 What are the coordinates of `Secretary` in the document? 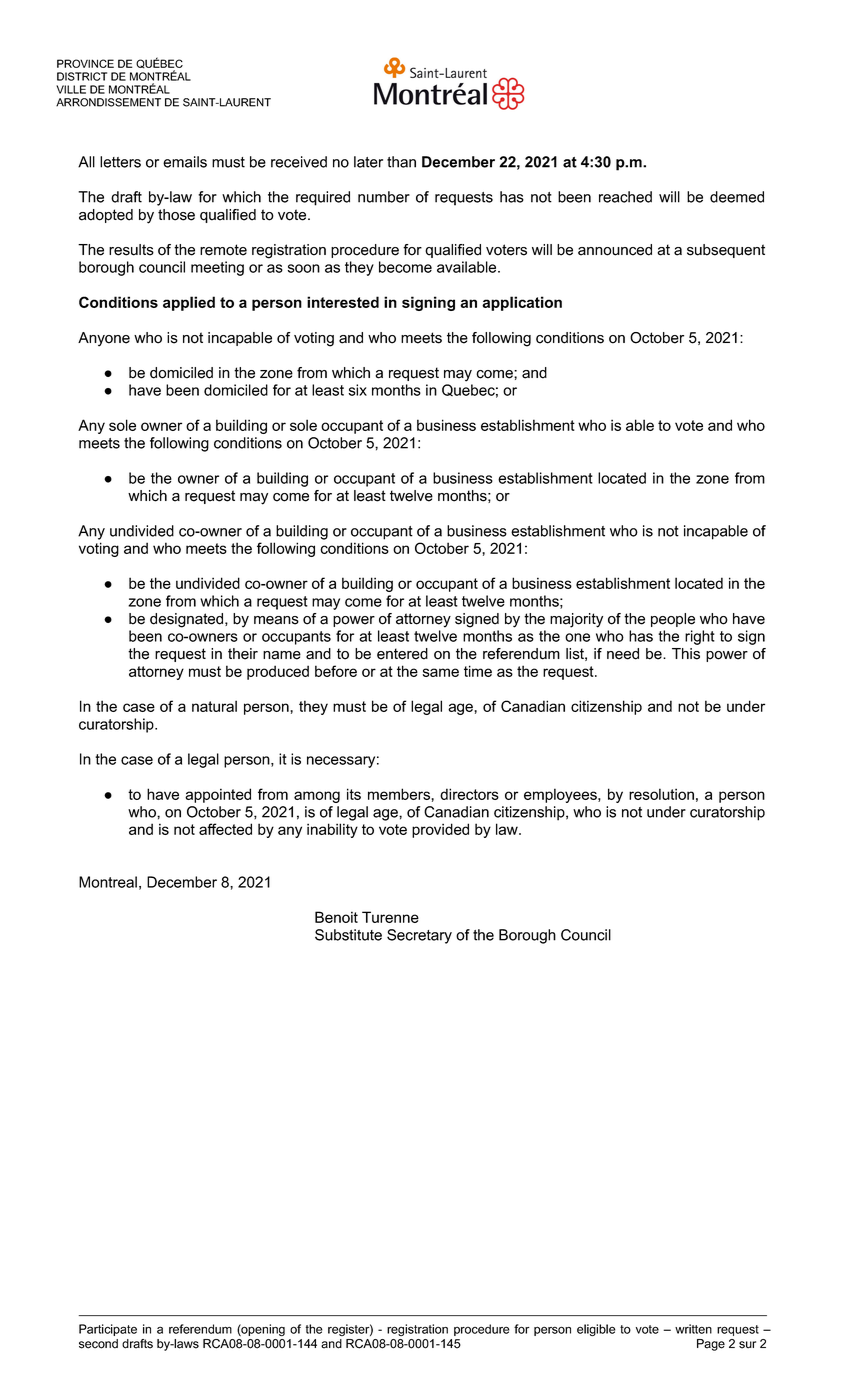 It's located at (419, 936).
